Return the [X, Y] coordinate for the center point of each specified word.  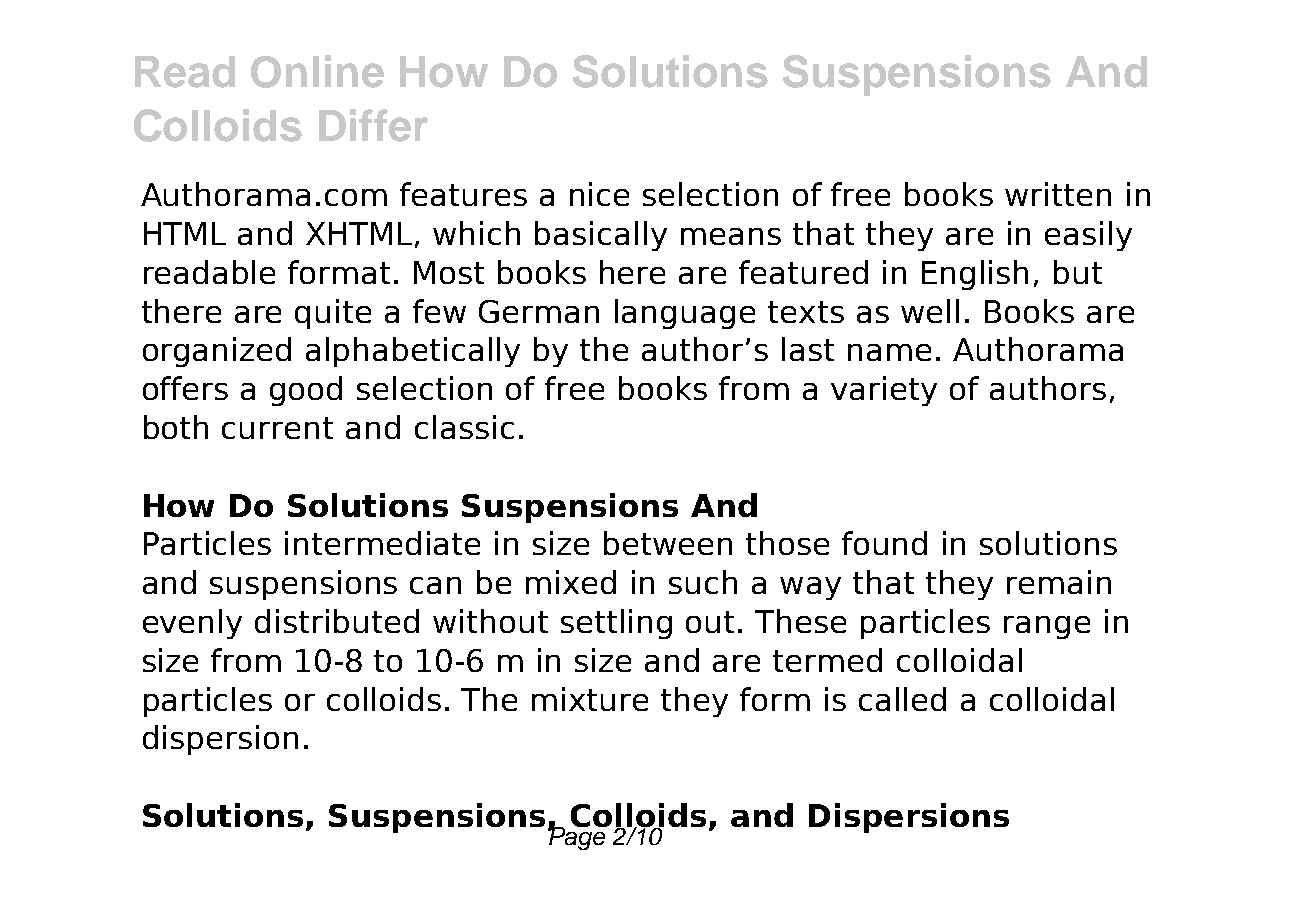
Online [317, 71]
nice [599, 194]
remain [1059, 582]
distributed [337, 621]
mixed [571, 582]
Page [578, 837]
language [685, 314]
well [930, 311]
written [1058, 194]
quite [333, 314]
